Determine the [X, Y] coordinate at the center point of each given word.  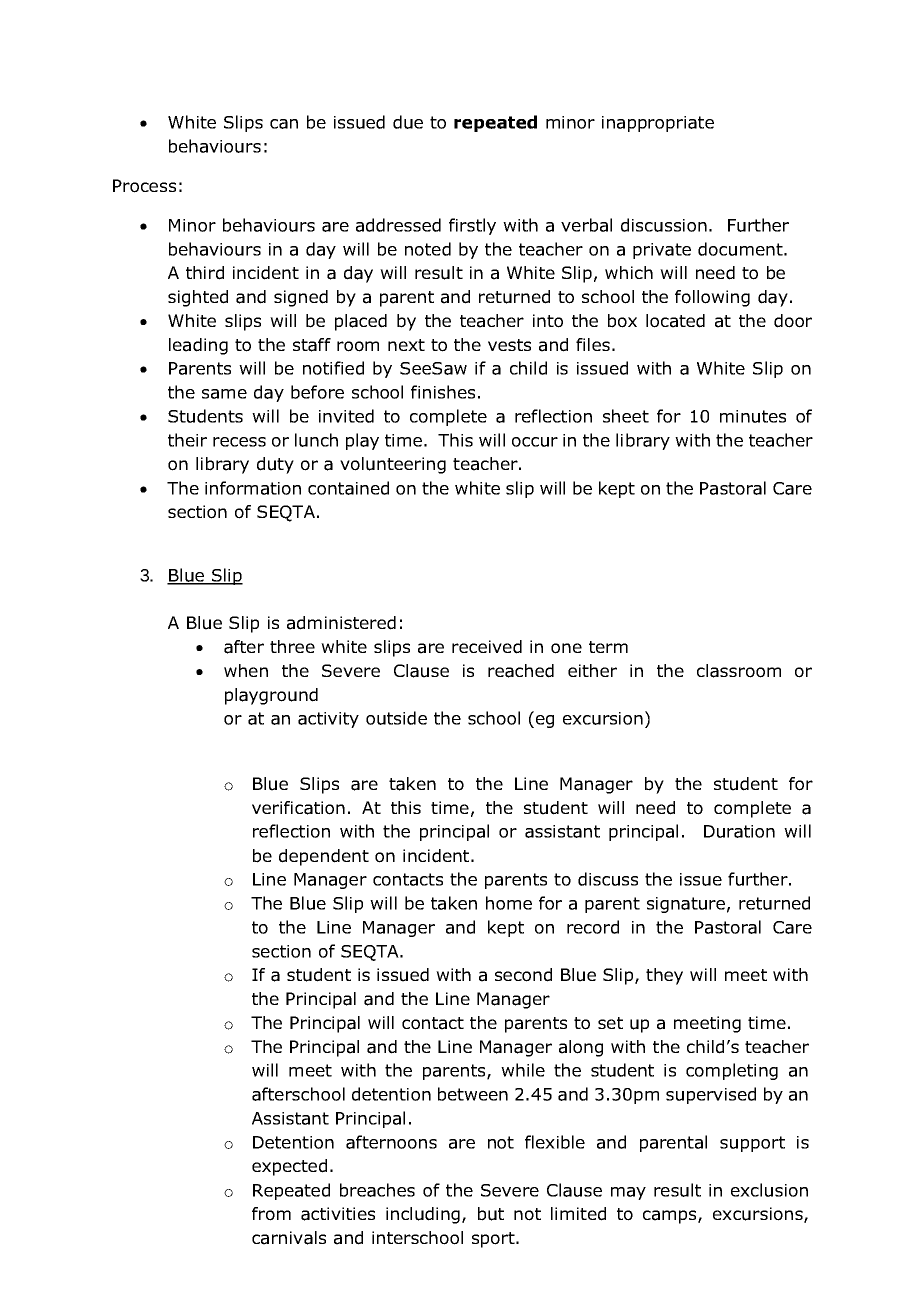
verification [298, 808]
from [271, 1214]
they [664, 976]
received [487, 647]
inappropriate [658, 124]
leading [198, 346]
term [608, 647]
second [523, 975]
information [253, 488]
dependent [324, 857]
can [284, 124]
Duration [739, 831]
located [675, 321]
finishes [443, 392]
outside [396, 718]
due [408, 122]
